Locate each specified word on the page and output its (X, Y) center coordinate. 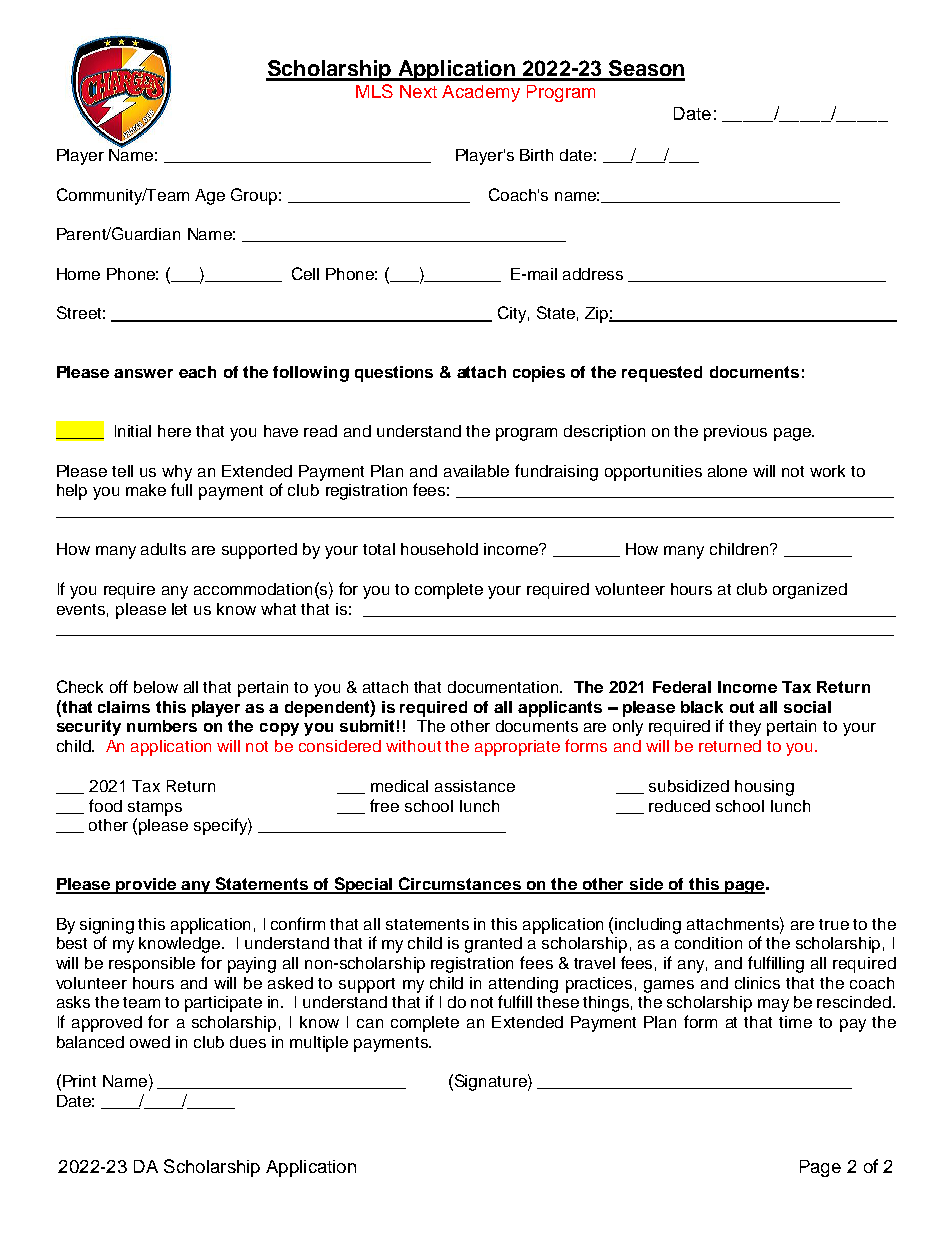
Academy (481, 93)
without (413, 746)
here (174, 431)
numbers (162, 726)
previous (735, 433)
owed (150, 1042)
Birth (536, 155)
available (476, 471)
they (745, 728)
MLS (374, 91)
